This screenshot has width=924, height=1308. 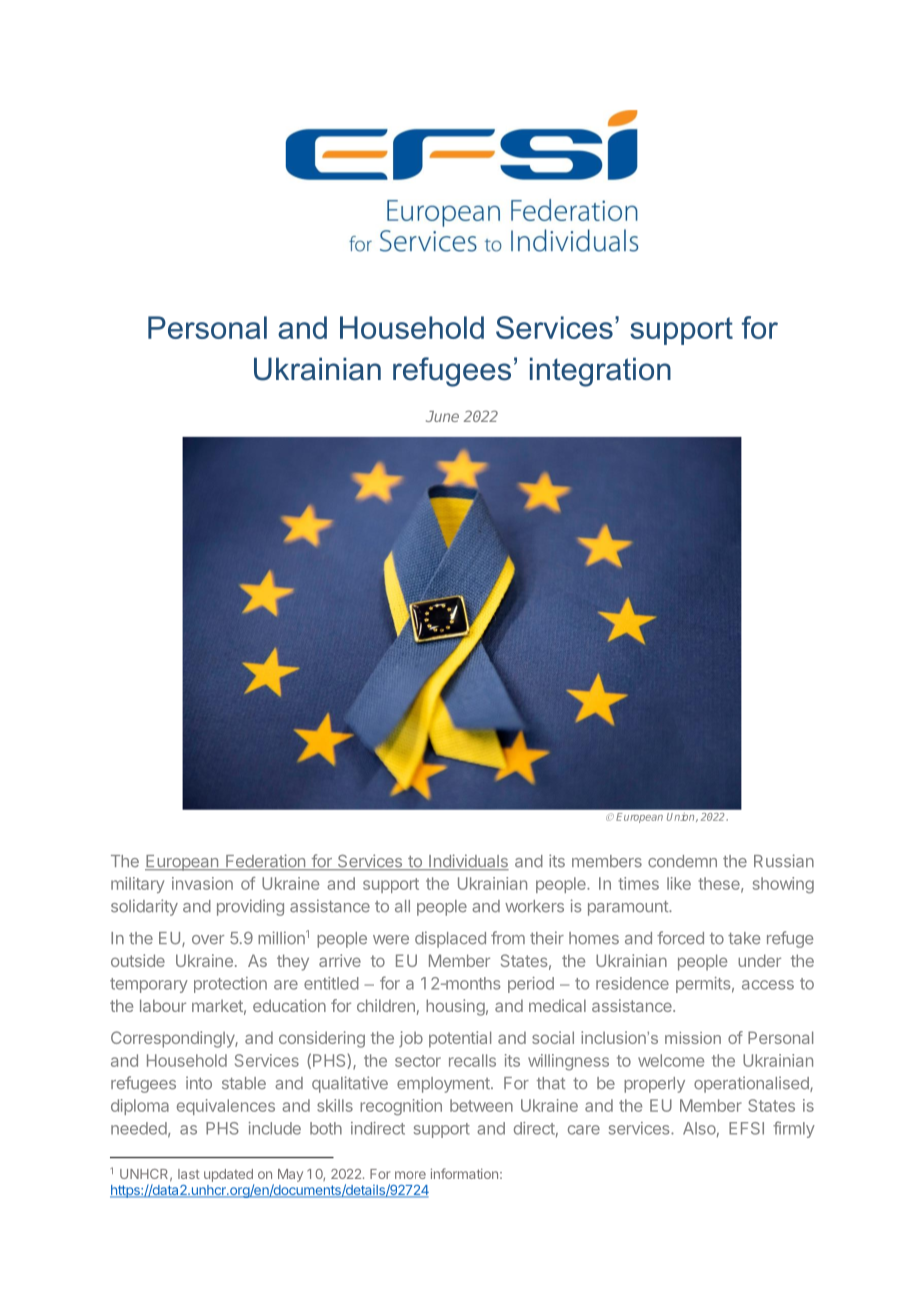 What do you see at coordinates (442, 416) in the screenshot?
I see `June` at bounding box center [442, 416].
